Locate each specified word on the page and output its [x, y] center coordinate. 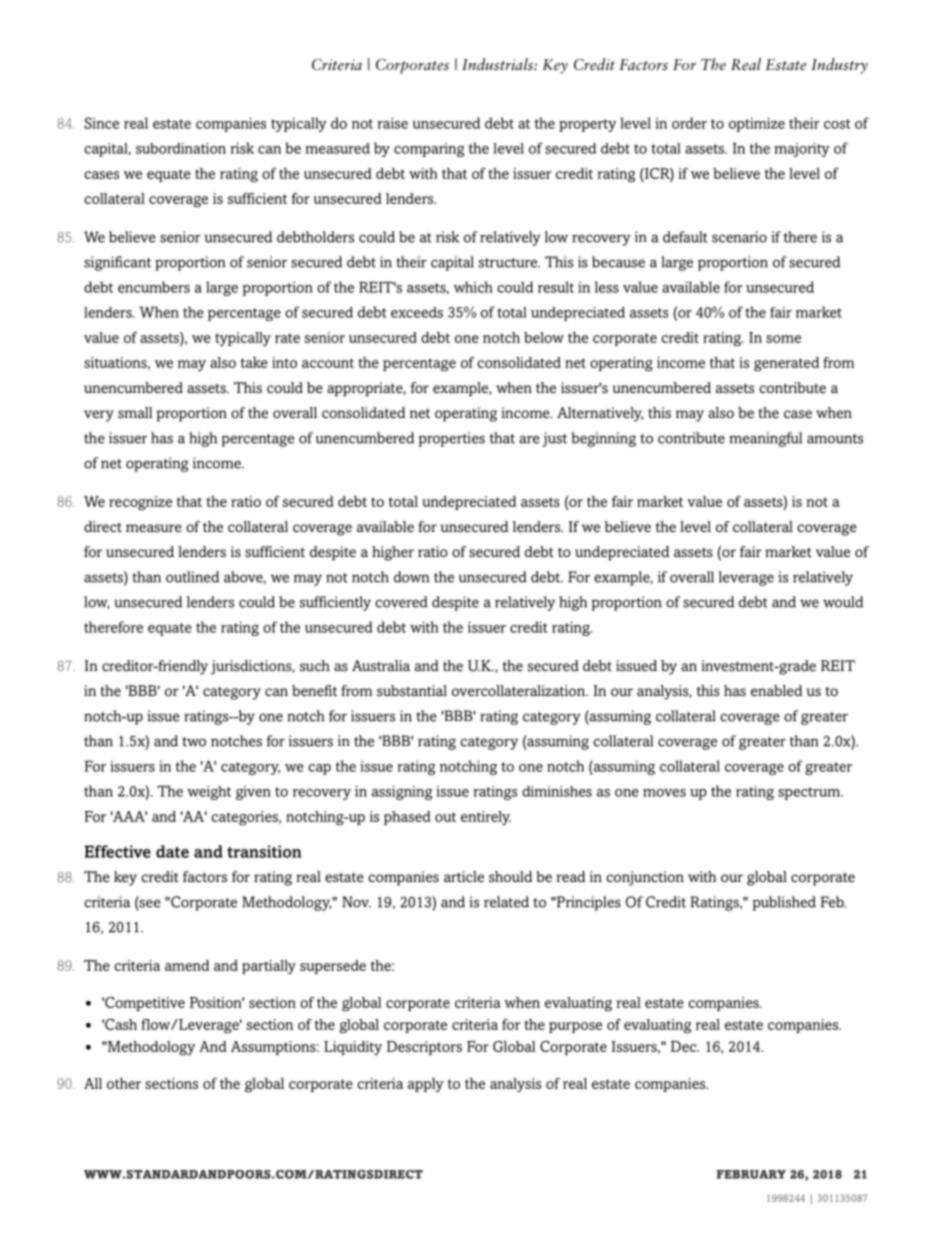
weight [209, 793]
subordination [181, 148]
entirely [486, 818]
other [124, 1083]
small [135, 413]
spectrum [810, 793]
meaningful [765, 439]
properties [451, 439]
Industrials [498, 64]
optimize [757, 124]
